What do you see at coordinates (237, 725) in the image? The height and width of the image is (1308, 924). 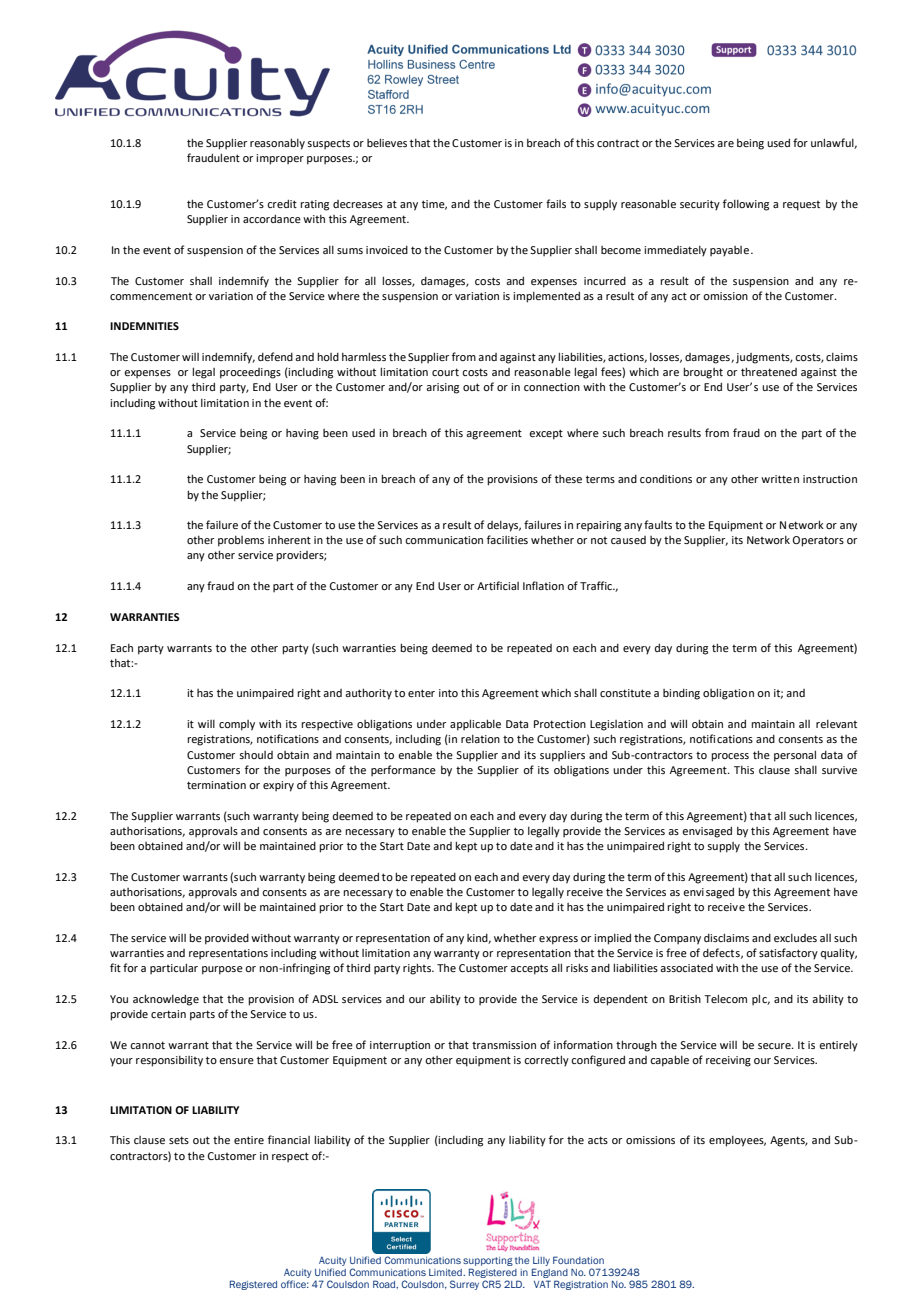 I see `comply` at bounding box center [237, 725].
